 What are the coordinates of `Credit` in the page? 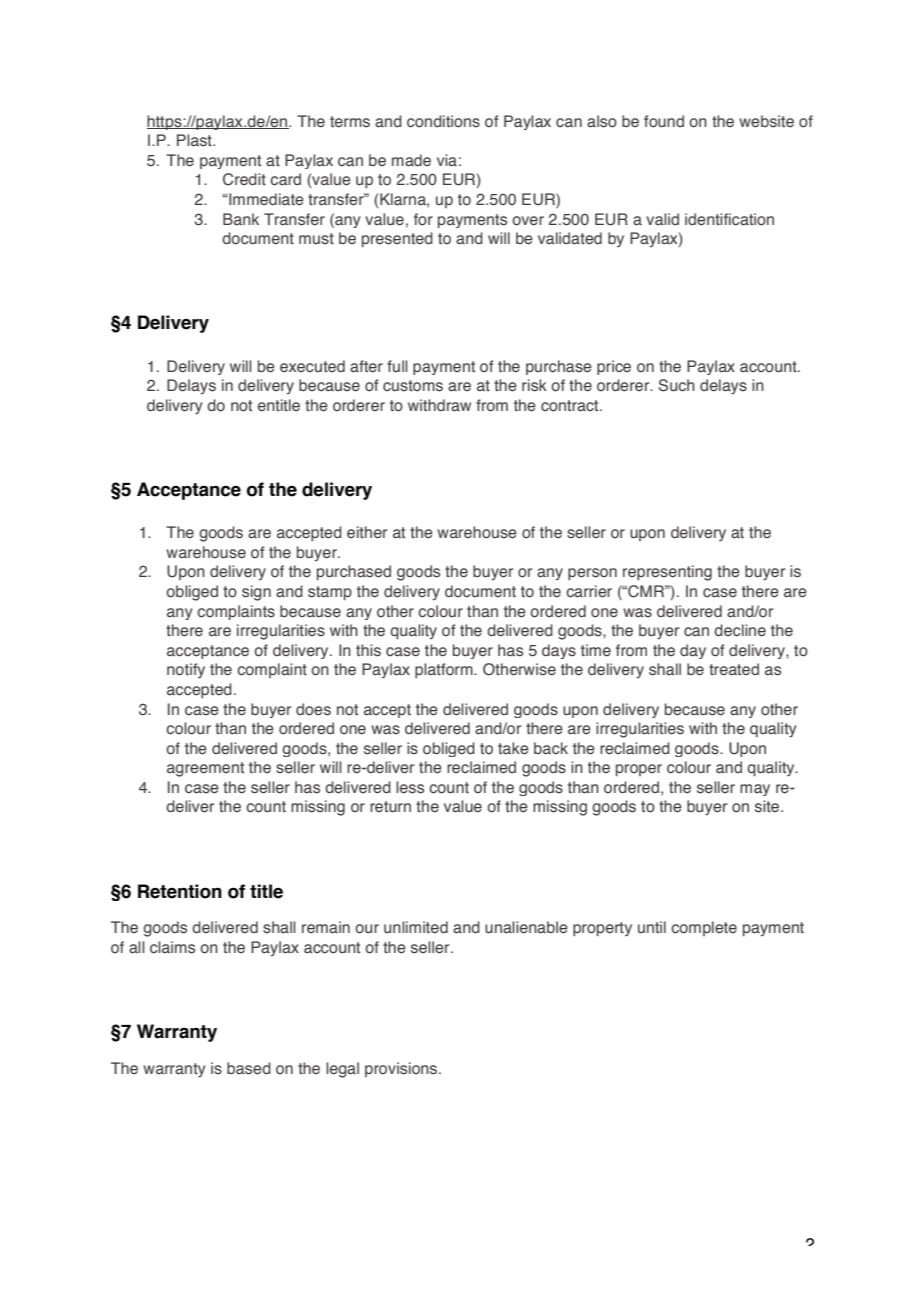 It's located at (244, 179).
